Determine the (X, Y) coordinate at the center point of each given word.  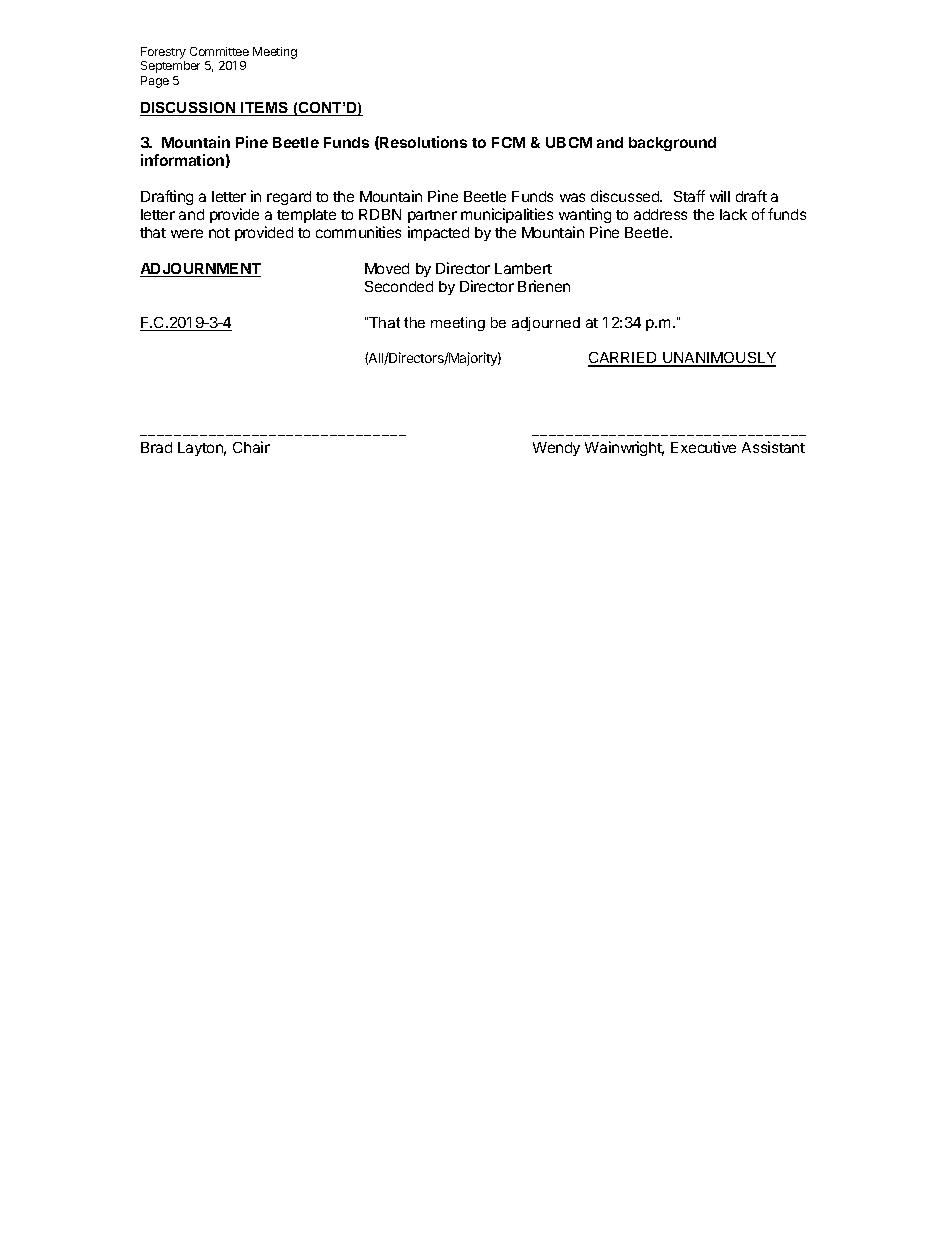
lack (733, 214)
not (219, 233)
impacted (438, 233)
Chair (251, 447)
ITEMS (265, 109)
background (672, 144)
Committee (219, 51)
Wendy (556, 449)
